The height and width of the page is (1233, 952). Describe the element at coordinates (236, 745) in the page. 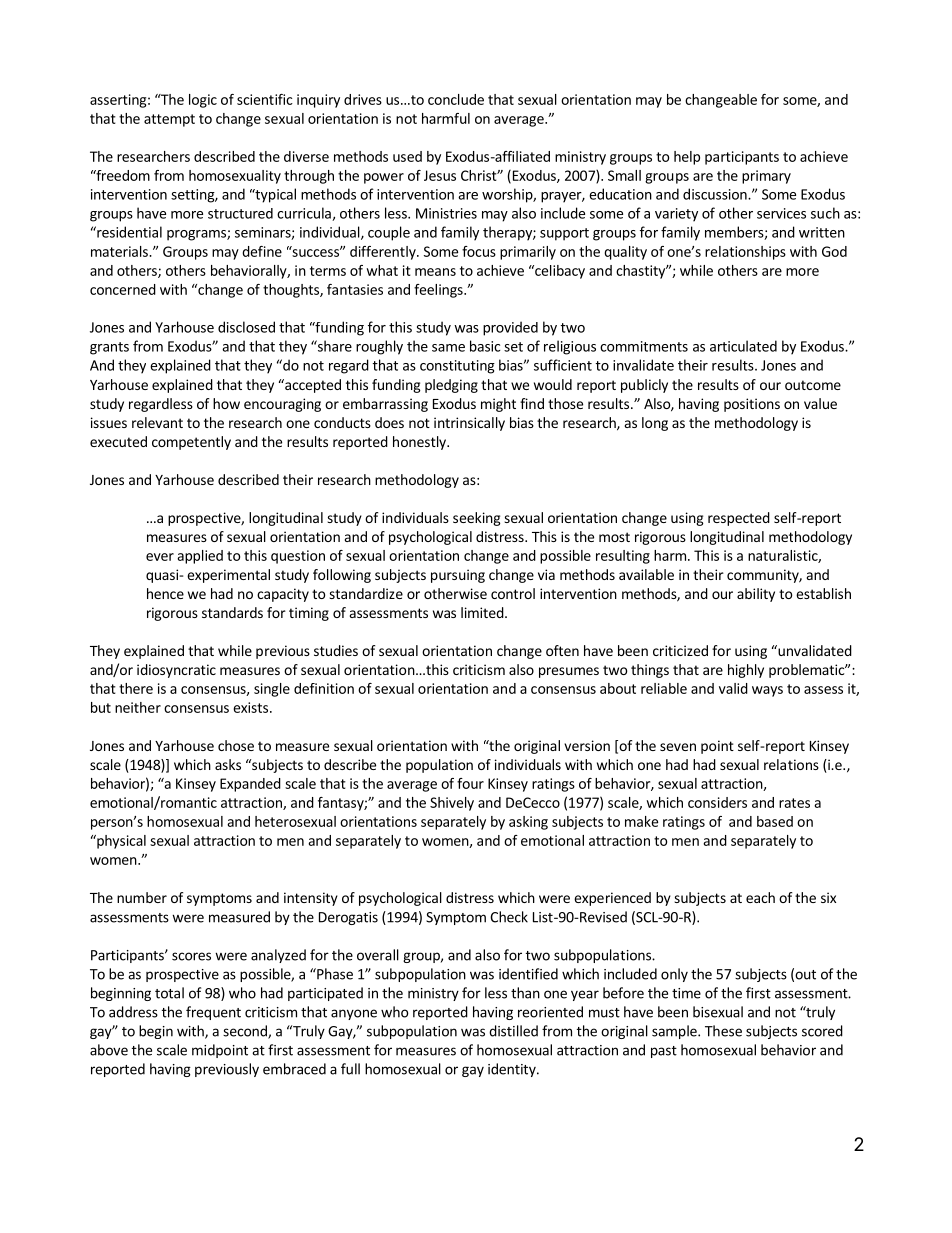

I see `chose` at that location.
